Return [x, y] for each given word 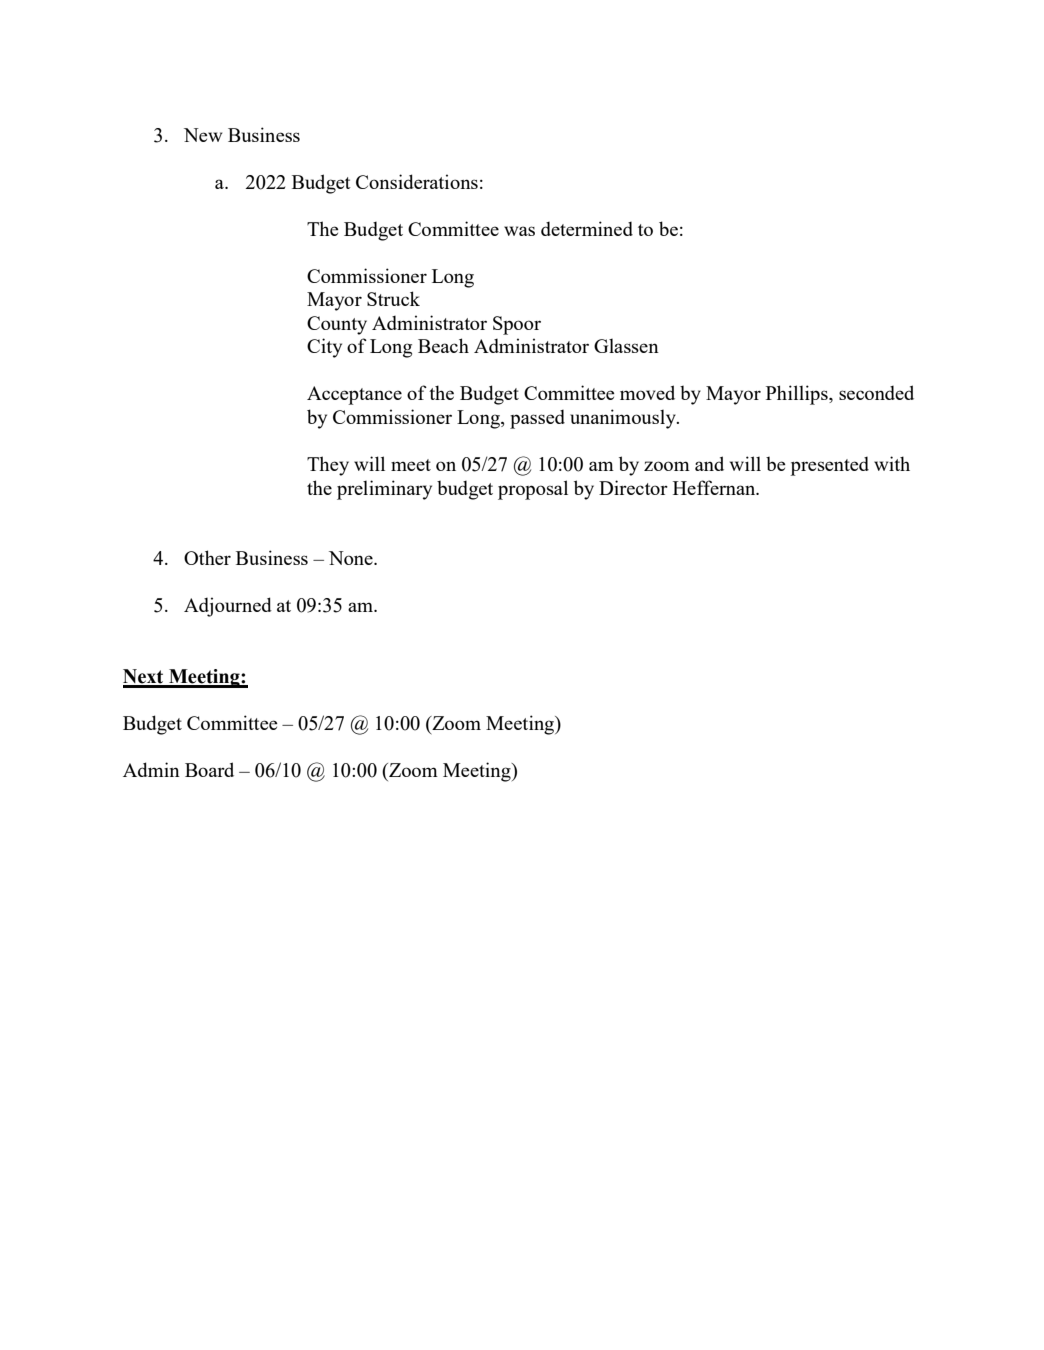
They [328, 466]
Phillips [798, 395]
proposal [533, 490]
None [352, 558]
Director [633, 487]
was [519, 231]
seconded [876, 392]
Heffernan [715, 487]
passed [537, 419]
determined [587, 228]
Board [209, 769]
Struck [393, 298]
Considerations [417, 181]
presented [829, 466]
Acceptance [354, 395]
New [203, 135]
